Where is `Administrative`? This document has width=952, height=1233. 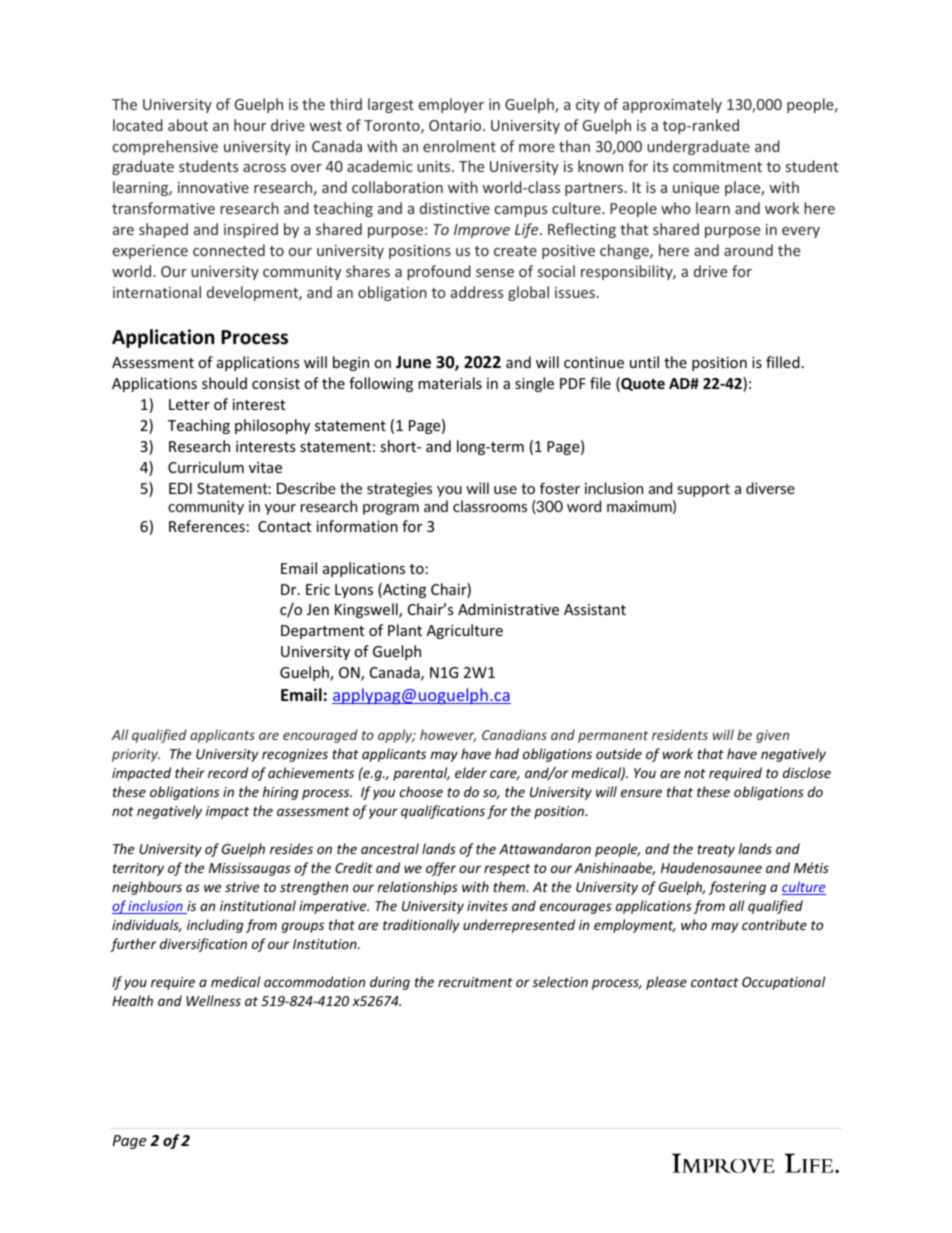 Administrative is located at coordinates (508, 609).
